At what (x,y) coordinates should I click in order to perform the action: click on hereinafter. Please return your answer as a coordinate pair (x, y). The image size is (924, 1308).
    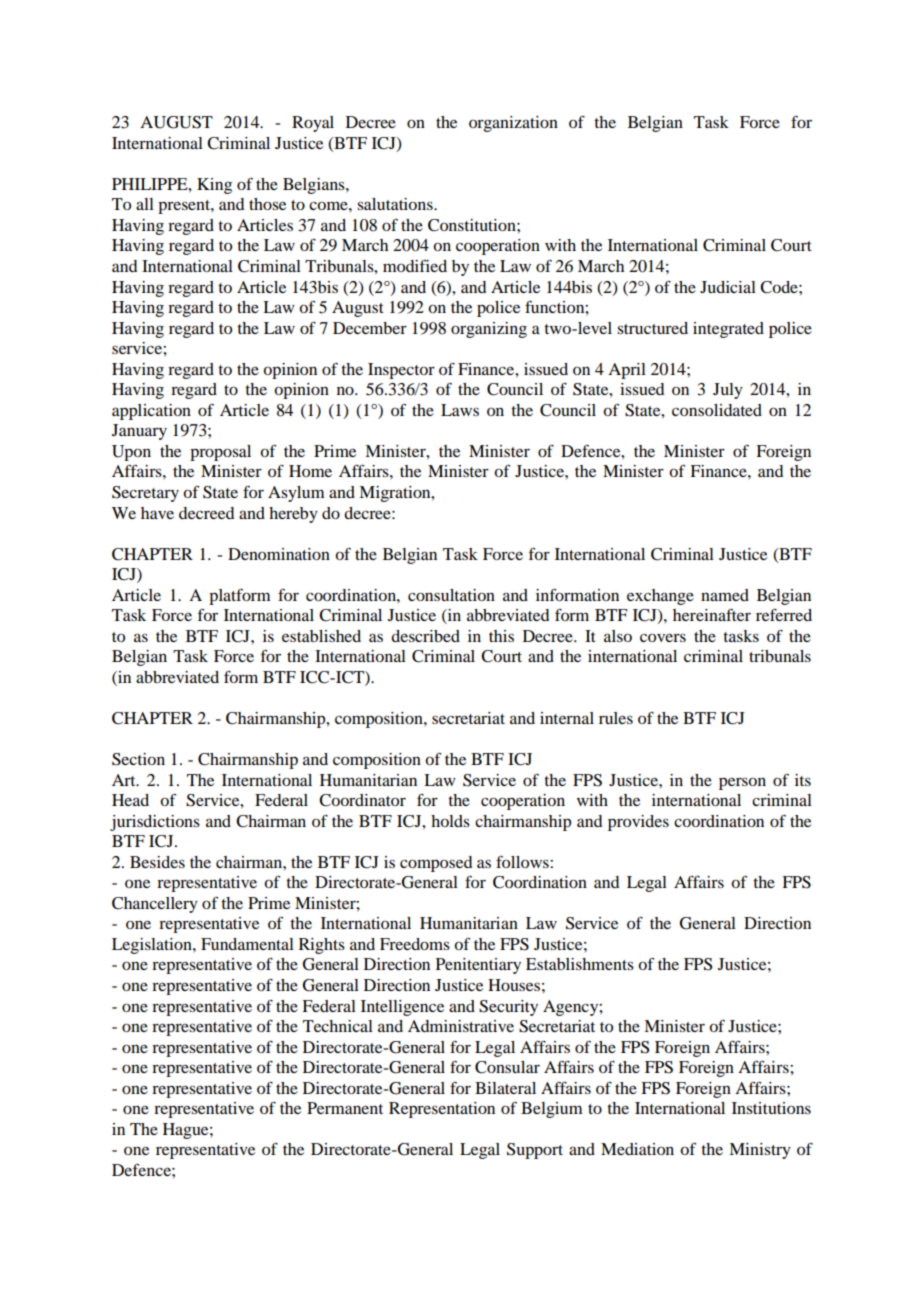
    Looking at the image, I should click on (712, 615).
